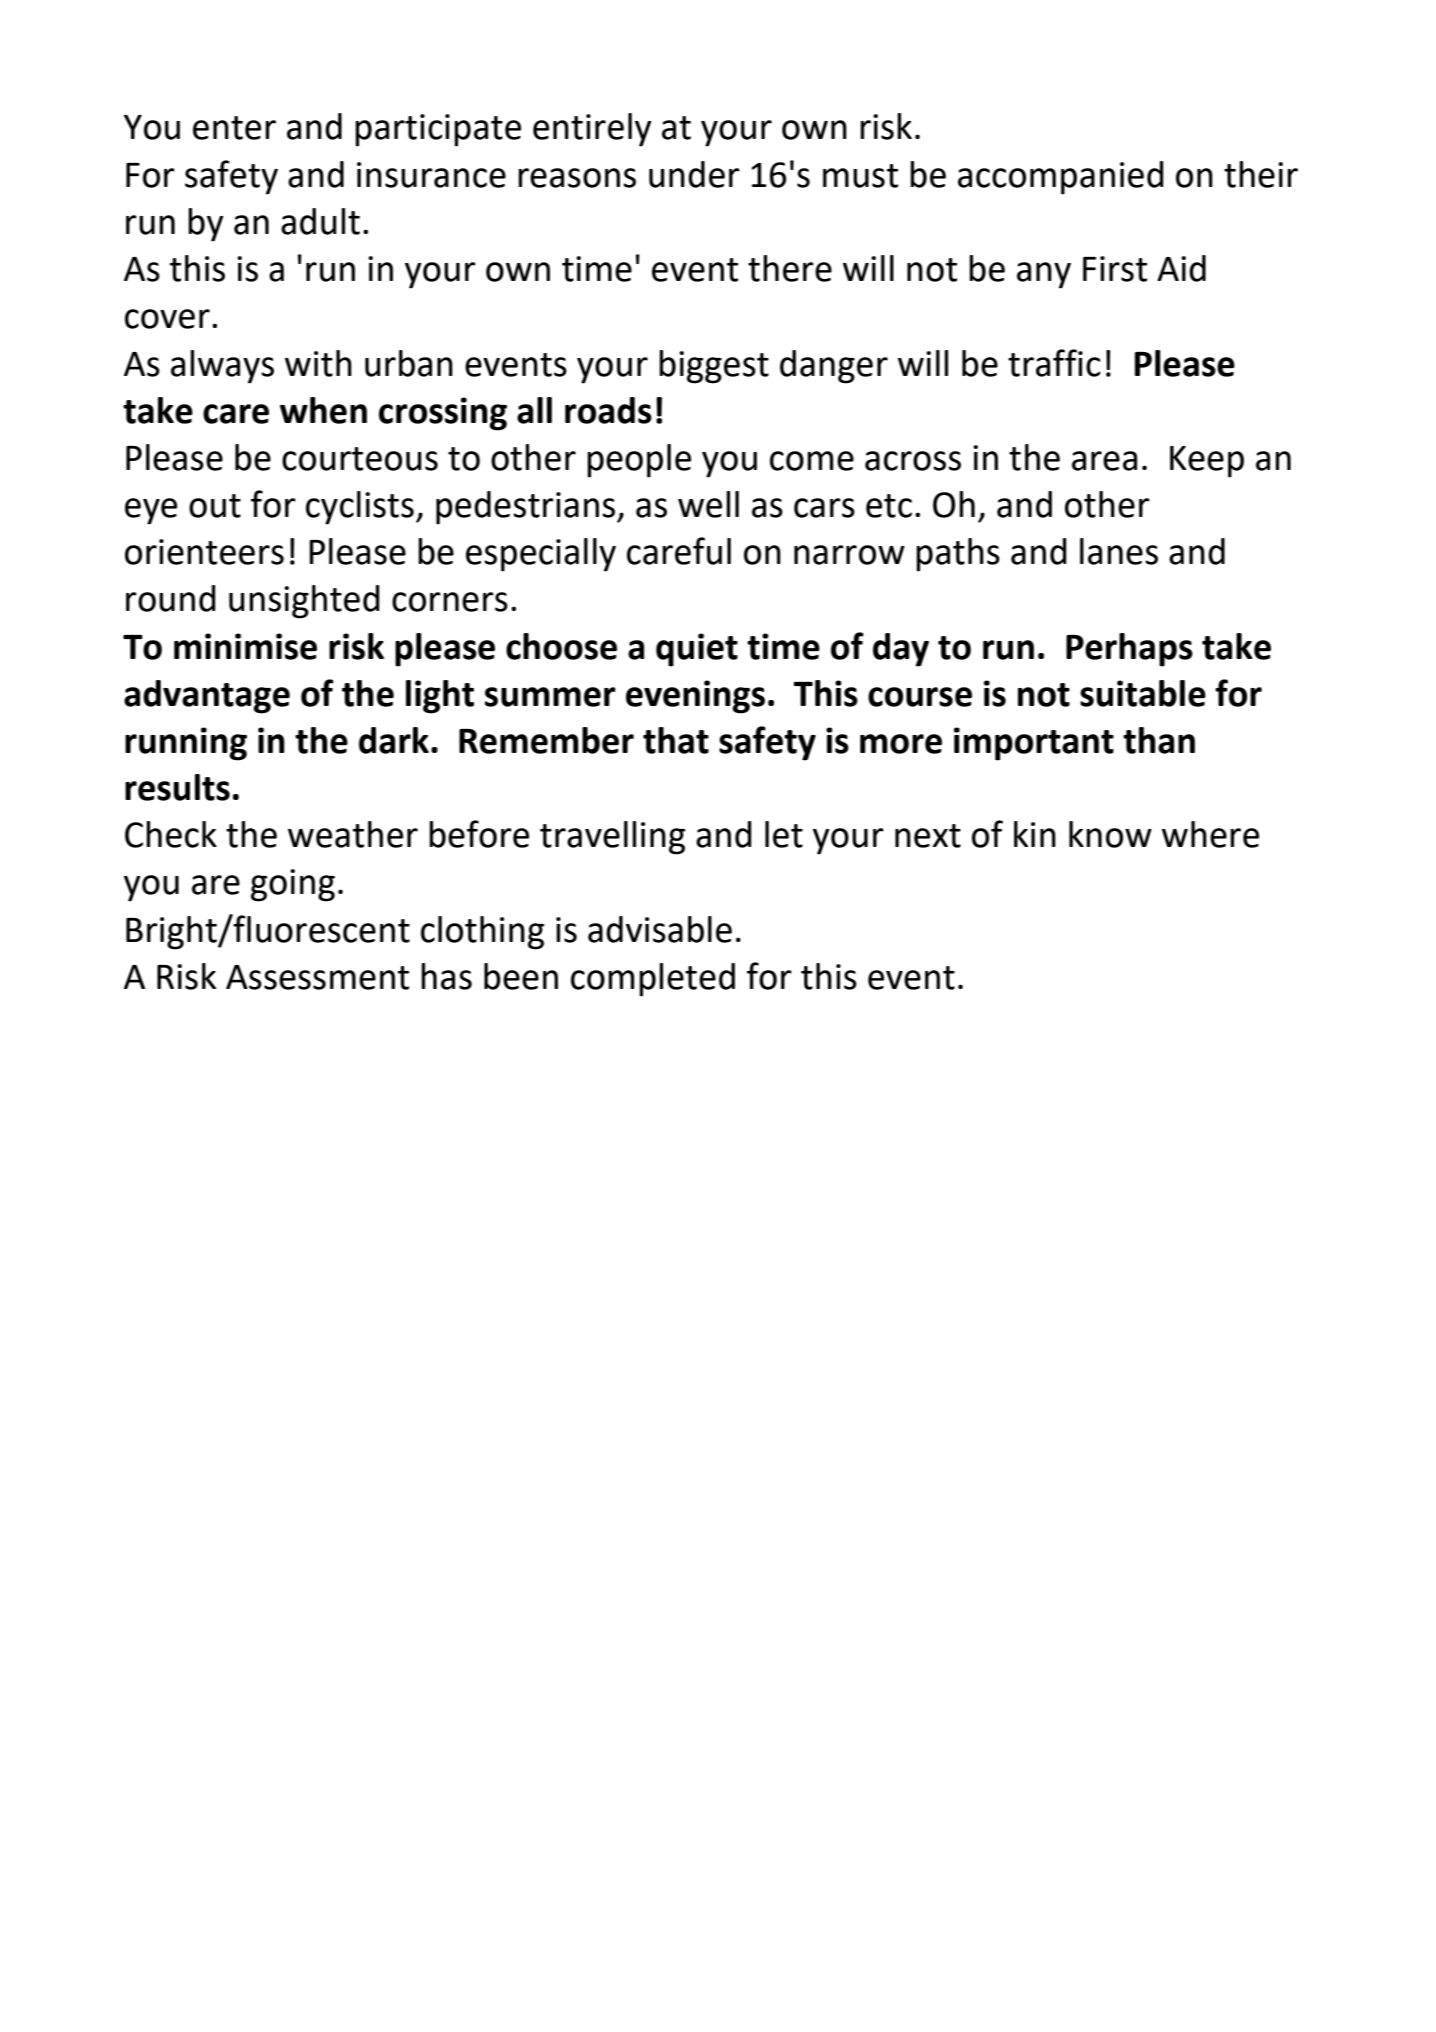 Image resolution: width=1436 pixels, height=2032 pixels. Describe the element at coordinates (708, 504) in the screenshot. I see `well` at that location.
